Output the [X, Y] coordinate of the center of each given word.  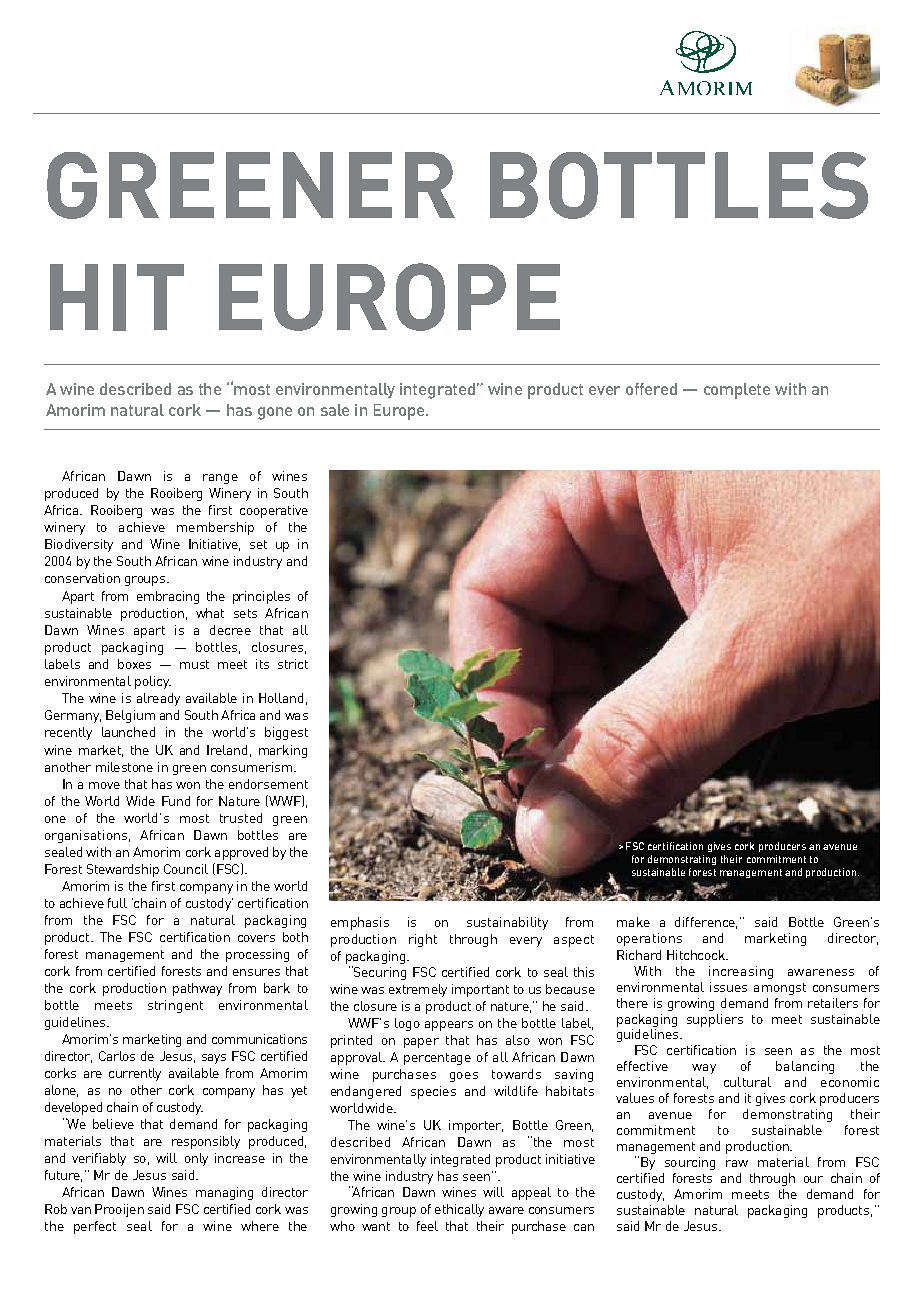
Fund [176, 801]
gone [275, 413]
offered [651, 389]
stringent [175, 1006]
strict [293, 664]
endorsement [268, 784]
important [480, 990]
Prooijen [119, 1210]
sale [335, 410]
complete [737, 391]
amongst [780, 989]
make [633, 922]
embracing [168, 597]
